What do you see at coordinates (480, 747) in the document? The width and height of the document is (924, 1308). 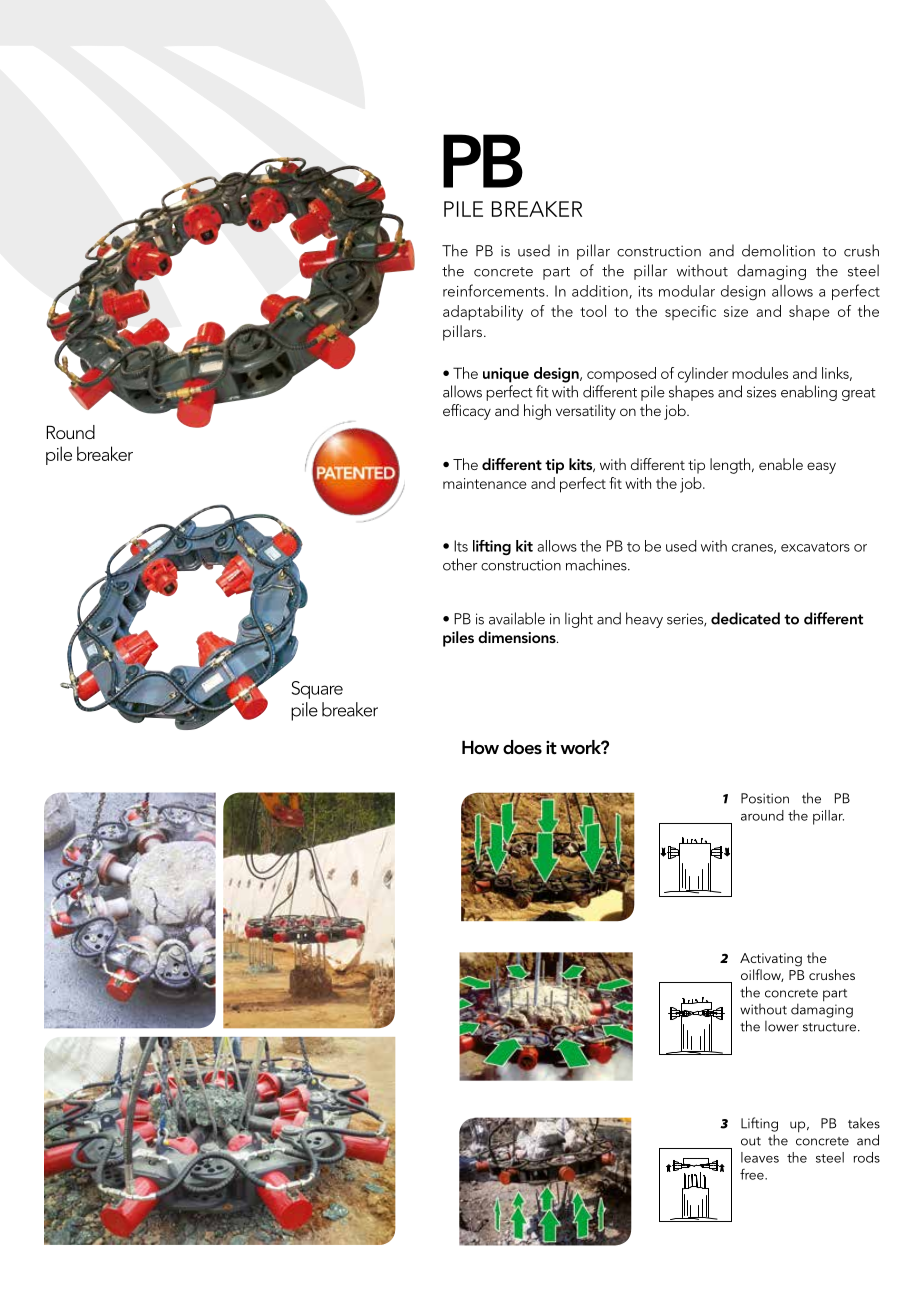 I see `How` at bounding box center [480, 747].
